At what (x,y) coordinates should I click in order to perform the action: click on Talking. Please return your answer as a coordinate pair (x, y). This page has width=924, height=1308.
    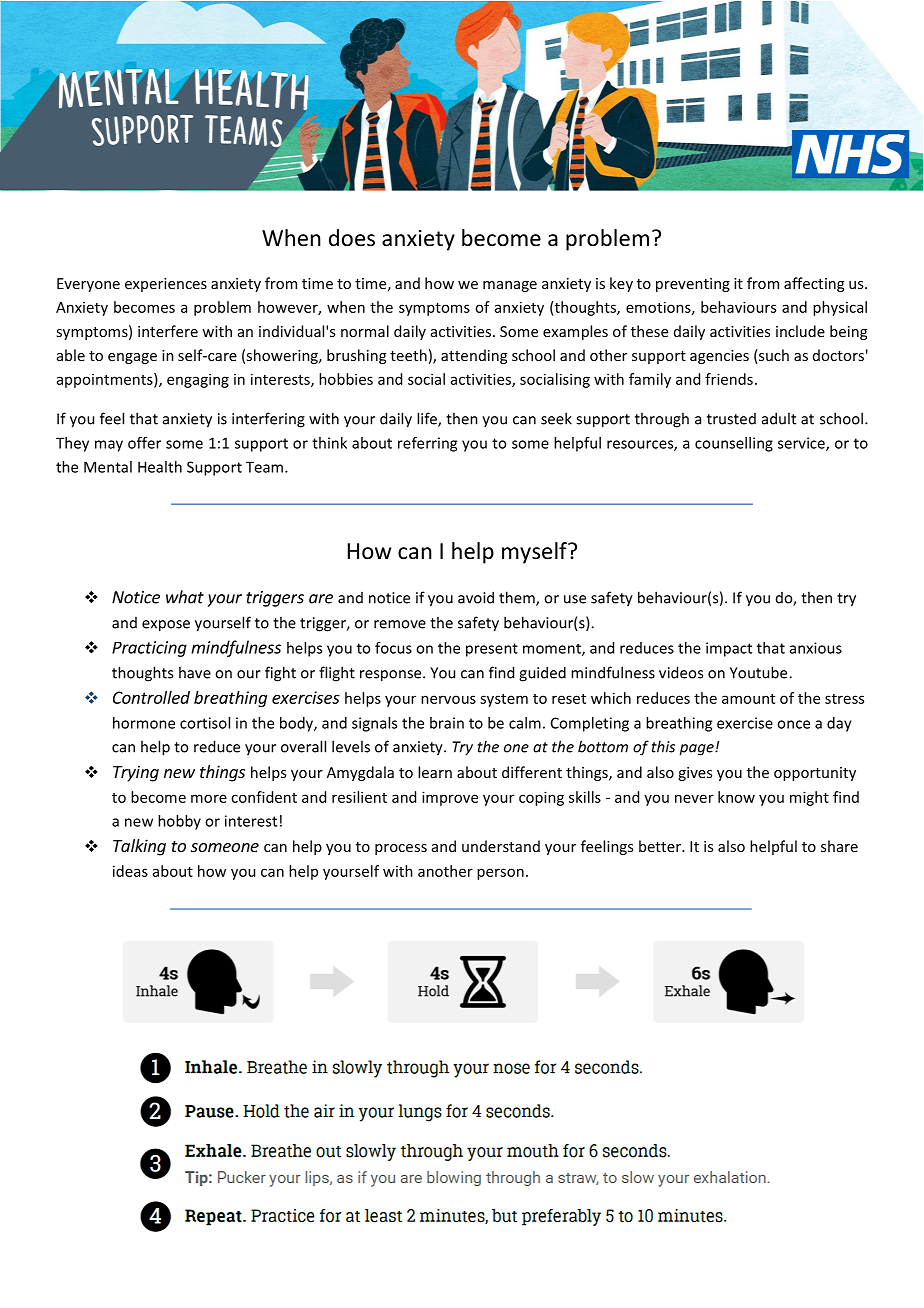
    Looking at the image, I should click on (139, 847).
